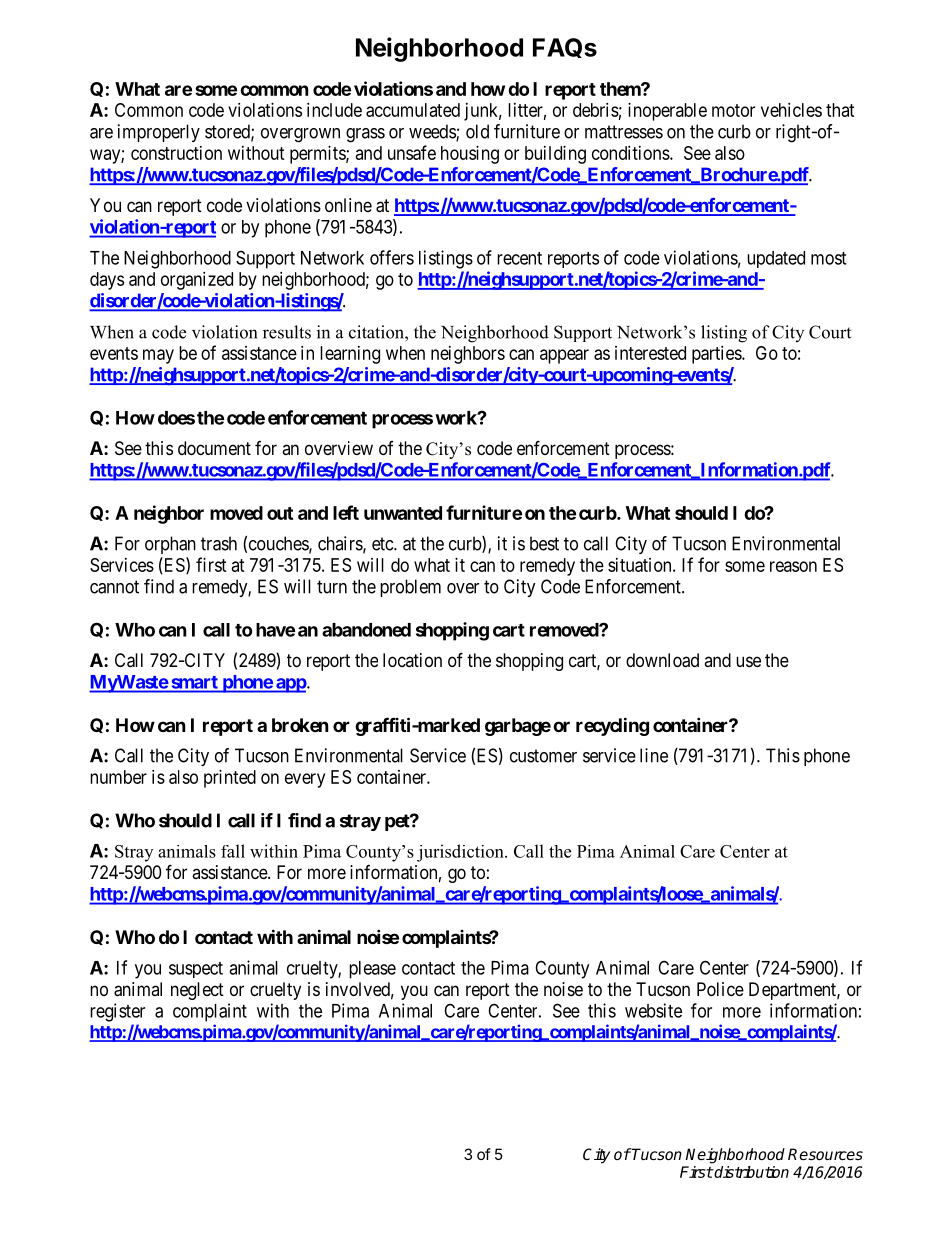 The image size is (952, 1233). What do you see at coordinates (543, 756) in the image?
I see `customer` at bounding box center [543, 756].
